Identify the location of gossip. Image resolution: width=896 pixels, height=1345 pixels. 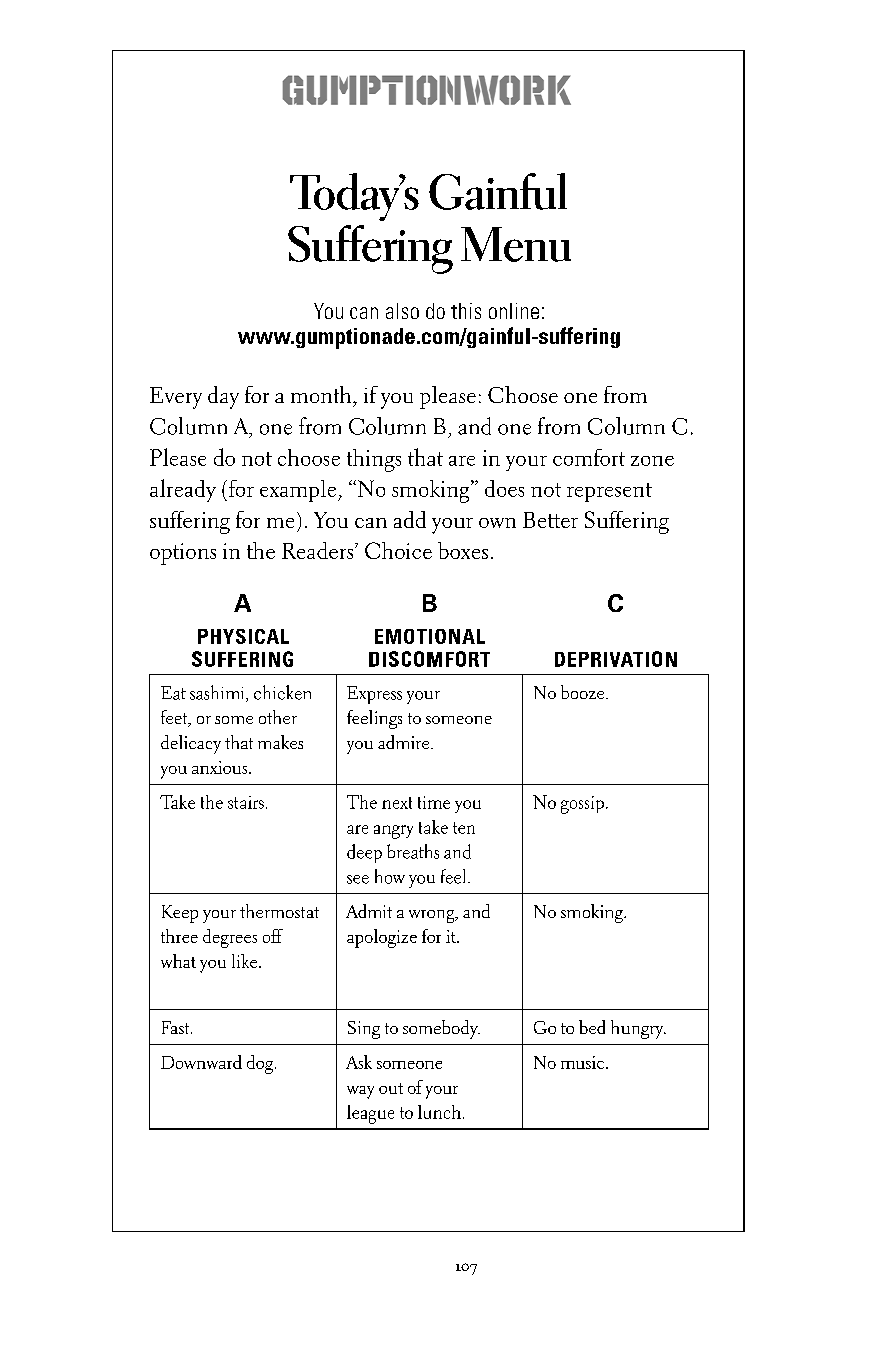
(582, 805).
